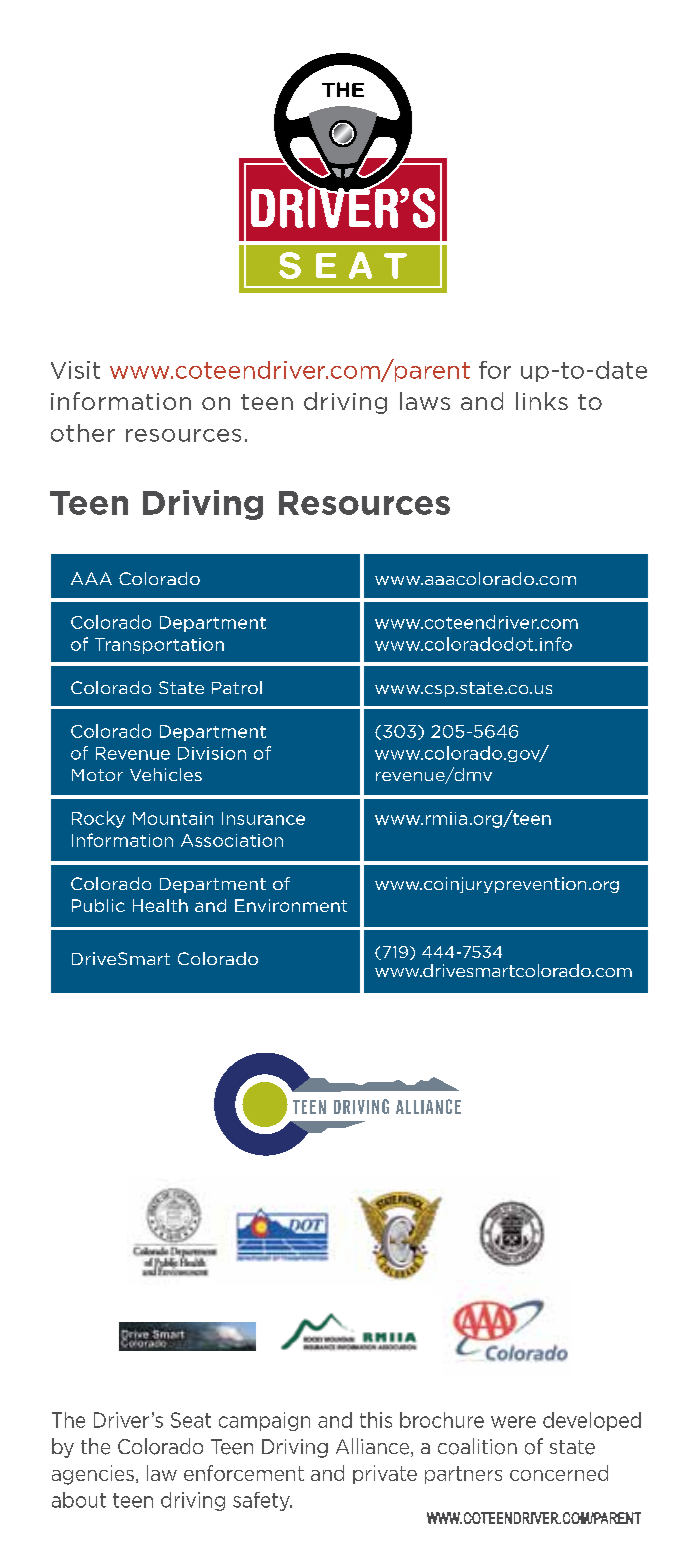  Describe the element at coordinates (232, 840) in the screenshot. I see `Association` at that location.
